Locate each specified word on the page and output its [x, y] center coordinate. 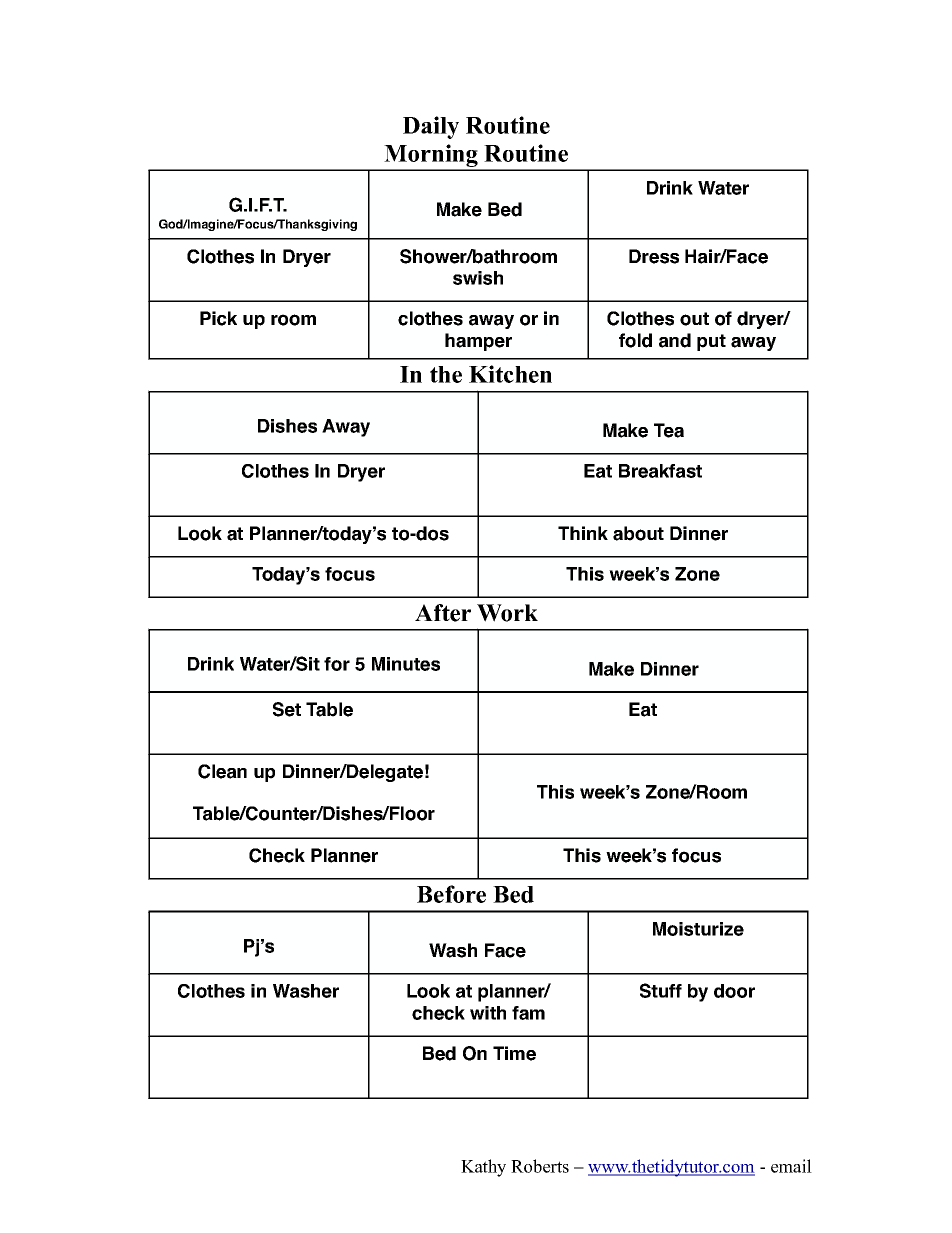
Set [287, 709]
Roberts [540, 1166]
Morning [431, 157]
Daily [431, 127]
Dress [654, 256]
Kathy [483, 1168]
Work [507, 613]
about [638, 533]
